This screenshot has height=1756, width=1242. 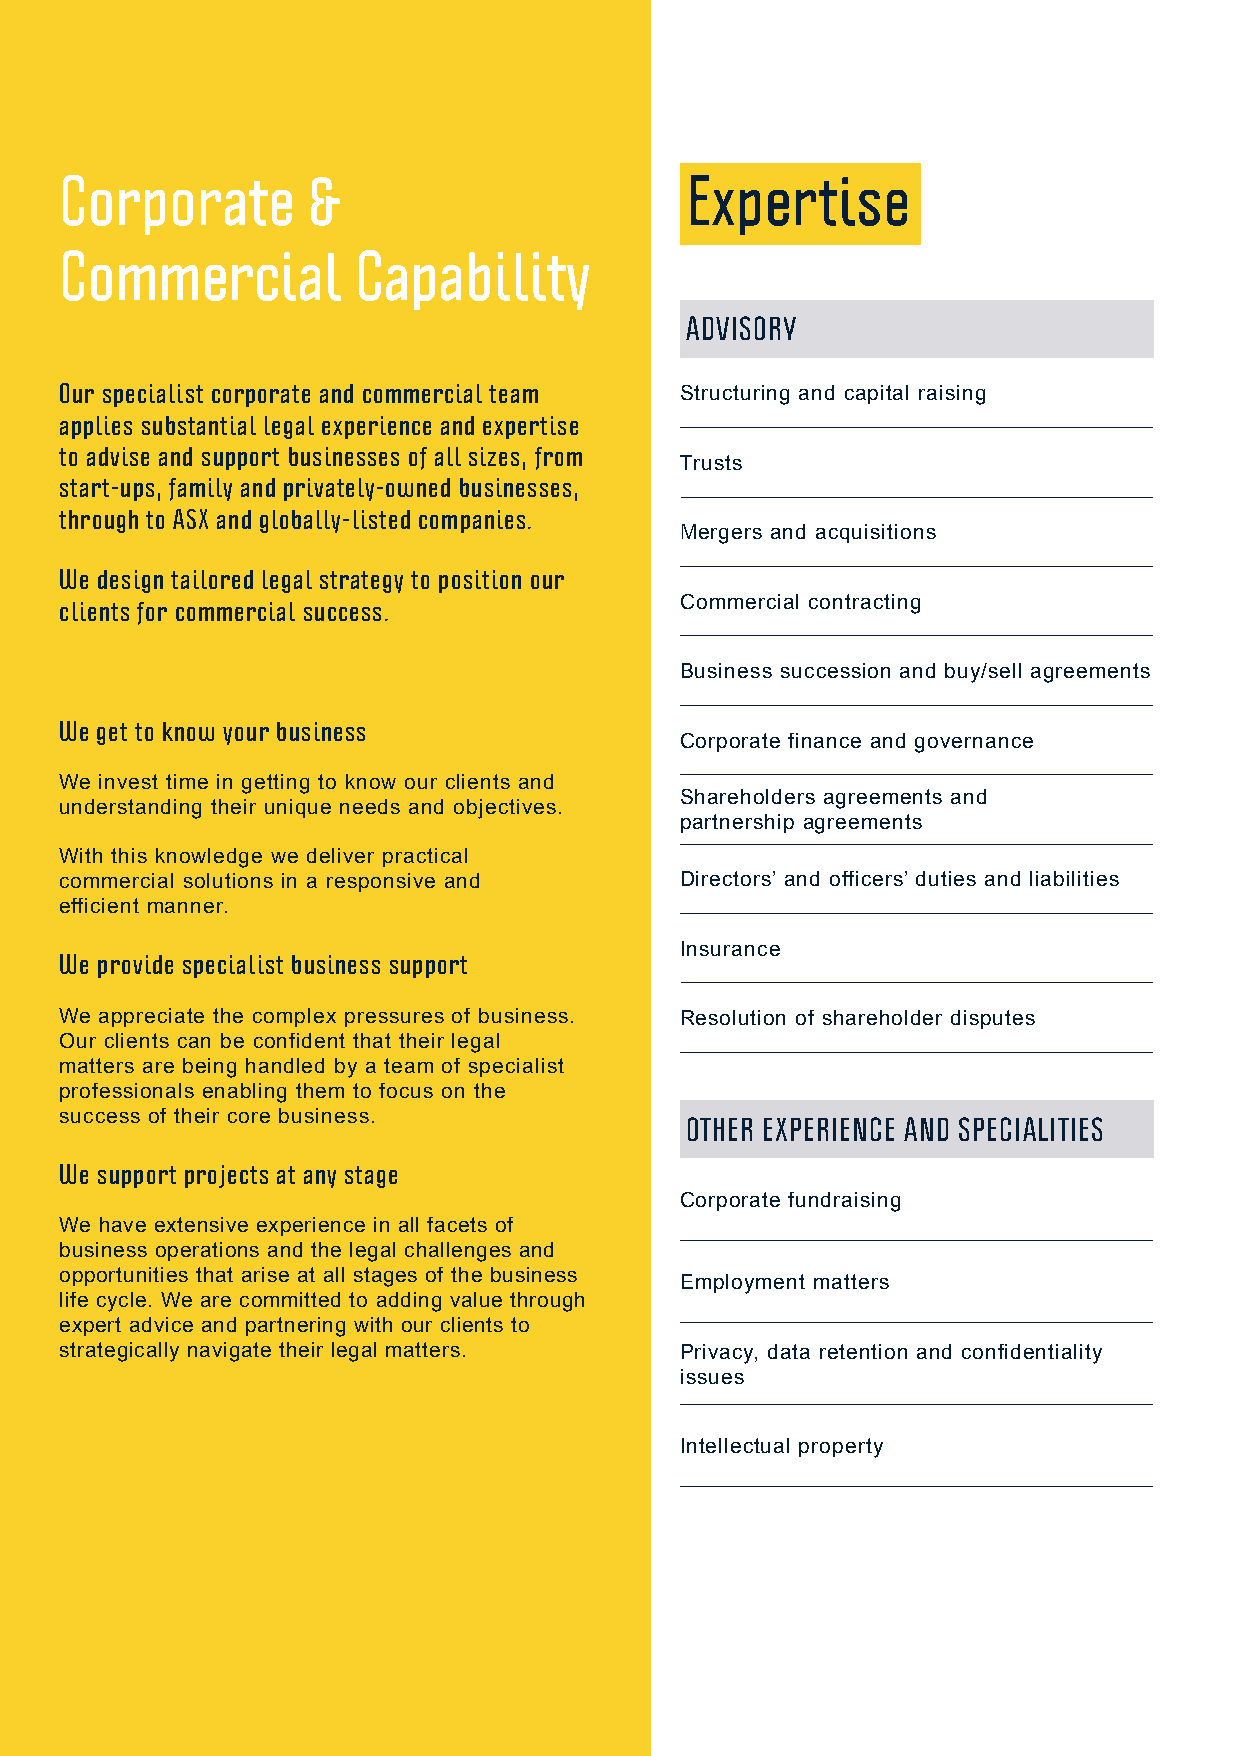 What do you see at coordinates (249, 1117) in the screenshot?
I see `core` at bounding box center [249, 1117].
